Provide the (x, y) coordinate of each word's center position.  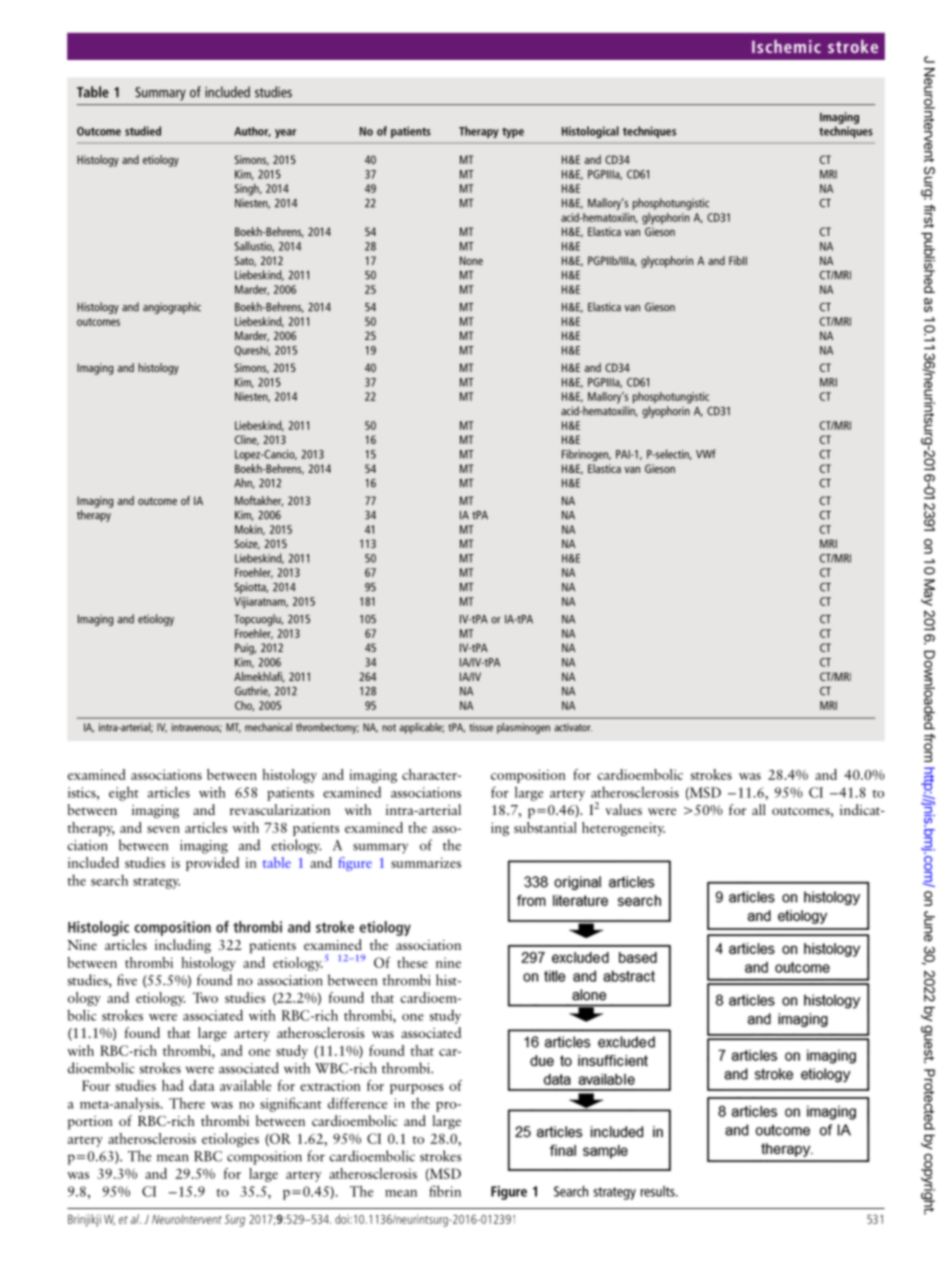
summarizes (426, 862)
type (513, 132)
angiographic (172, 308)
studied (143, 131)
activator (573, 727)
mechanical (268, 727)
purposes (416, 1089)
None (471, 260)
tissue (481, 727)
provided (212, 864)
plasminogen (523, 728)
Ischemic (786, 46)
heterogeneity (623, 829)
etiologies (230, 1140)
